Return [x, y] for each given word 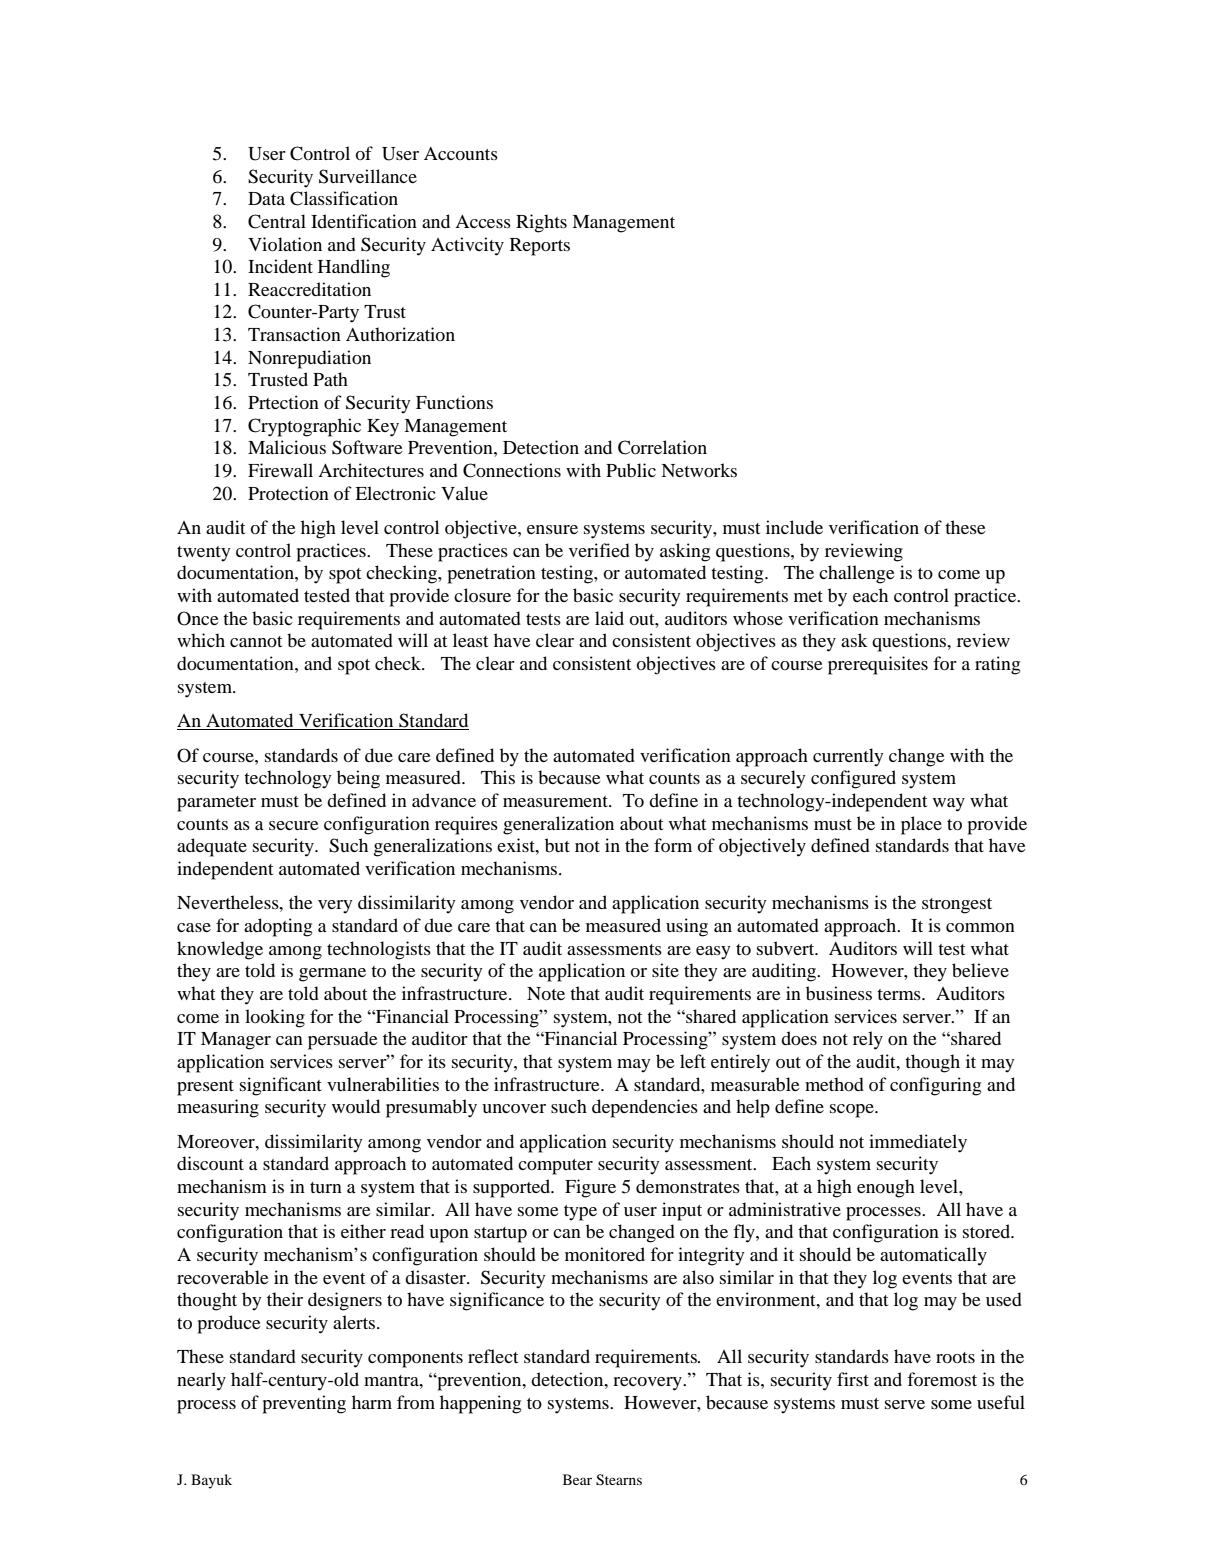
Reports [540, 247]
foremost [942, 1379]
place [921, 825]
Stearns [619, 1480]
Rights [541, 223]
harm [372, 1402]
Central [277, 221]
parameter [216, 804]
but [557, 845]
